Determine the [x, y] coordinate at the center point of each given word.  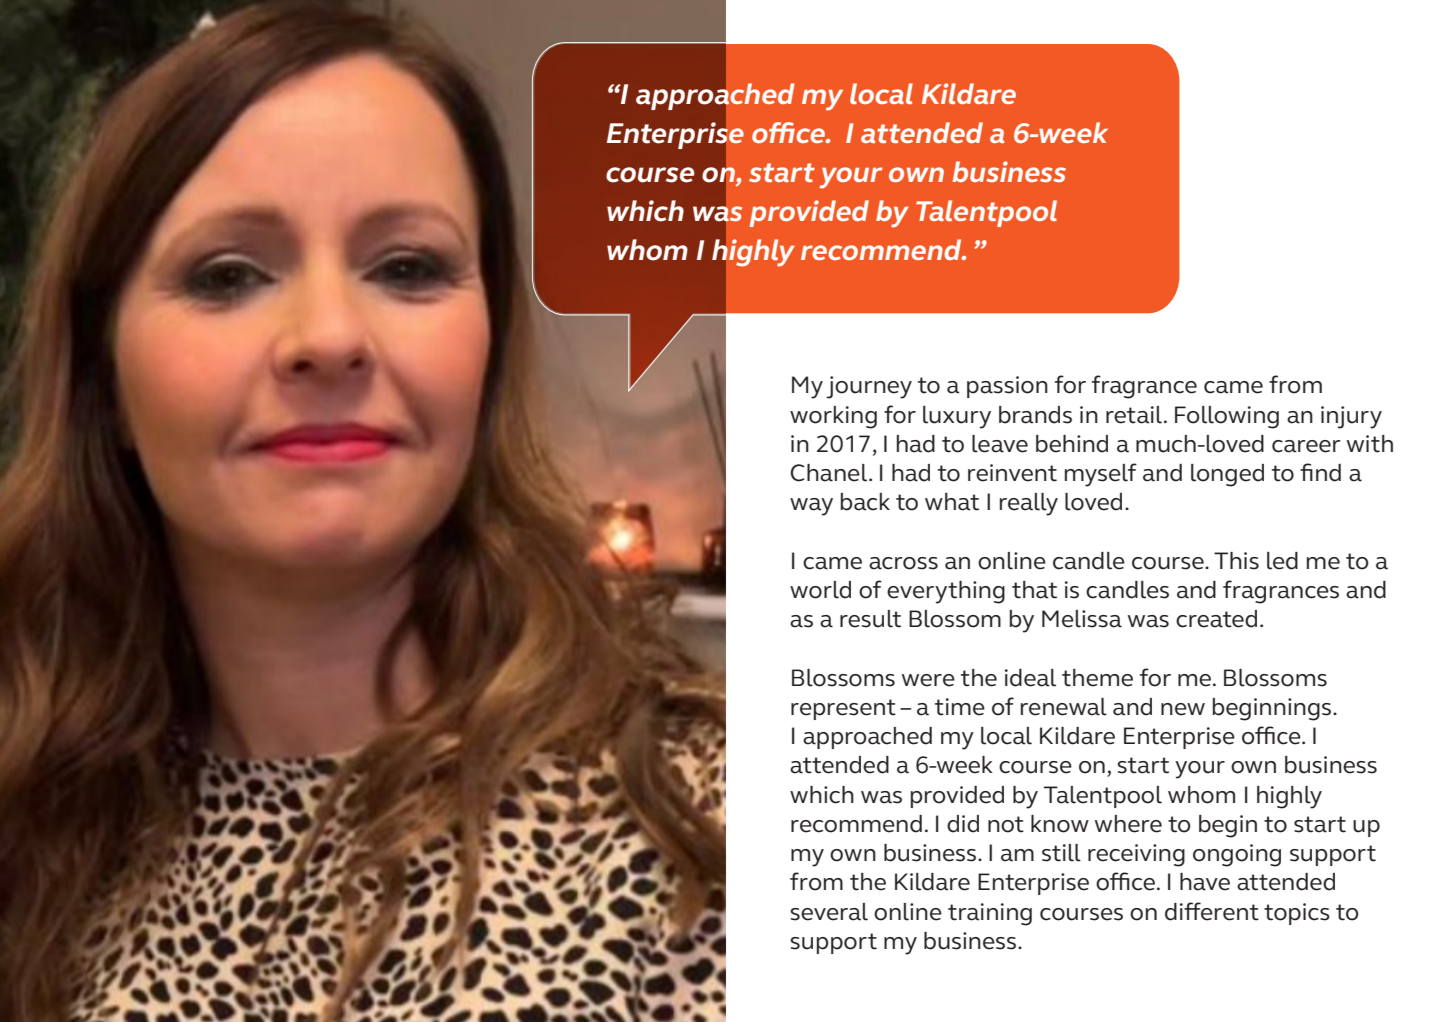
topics [1297, 914]
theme [1097, 678]
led [1282, 561]
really [1029, 504]
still [1061, 853]
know [1060, 824]
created [1216, 619]
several [829, 912]
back [865, 502]
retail [1134, 415]
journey [869, 387]
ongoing [1237, 855]
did [963, 824]
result [870, 619]
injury [1351, 417]
